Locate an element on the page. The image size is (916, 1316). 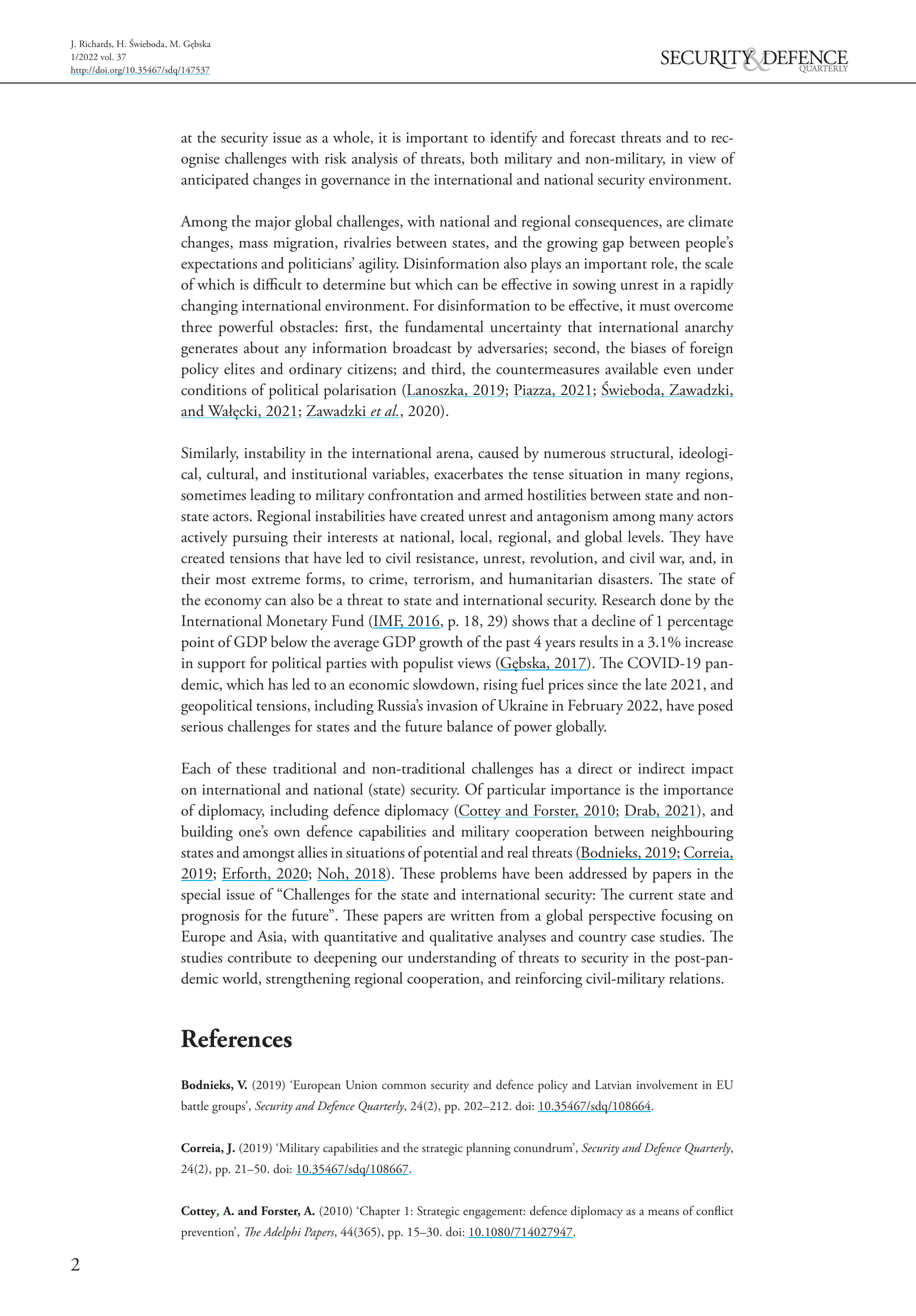
allies is located at coordinates (312, 852).
